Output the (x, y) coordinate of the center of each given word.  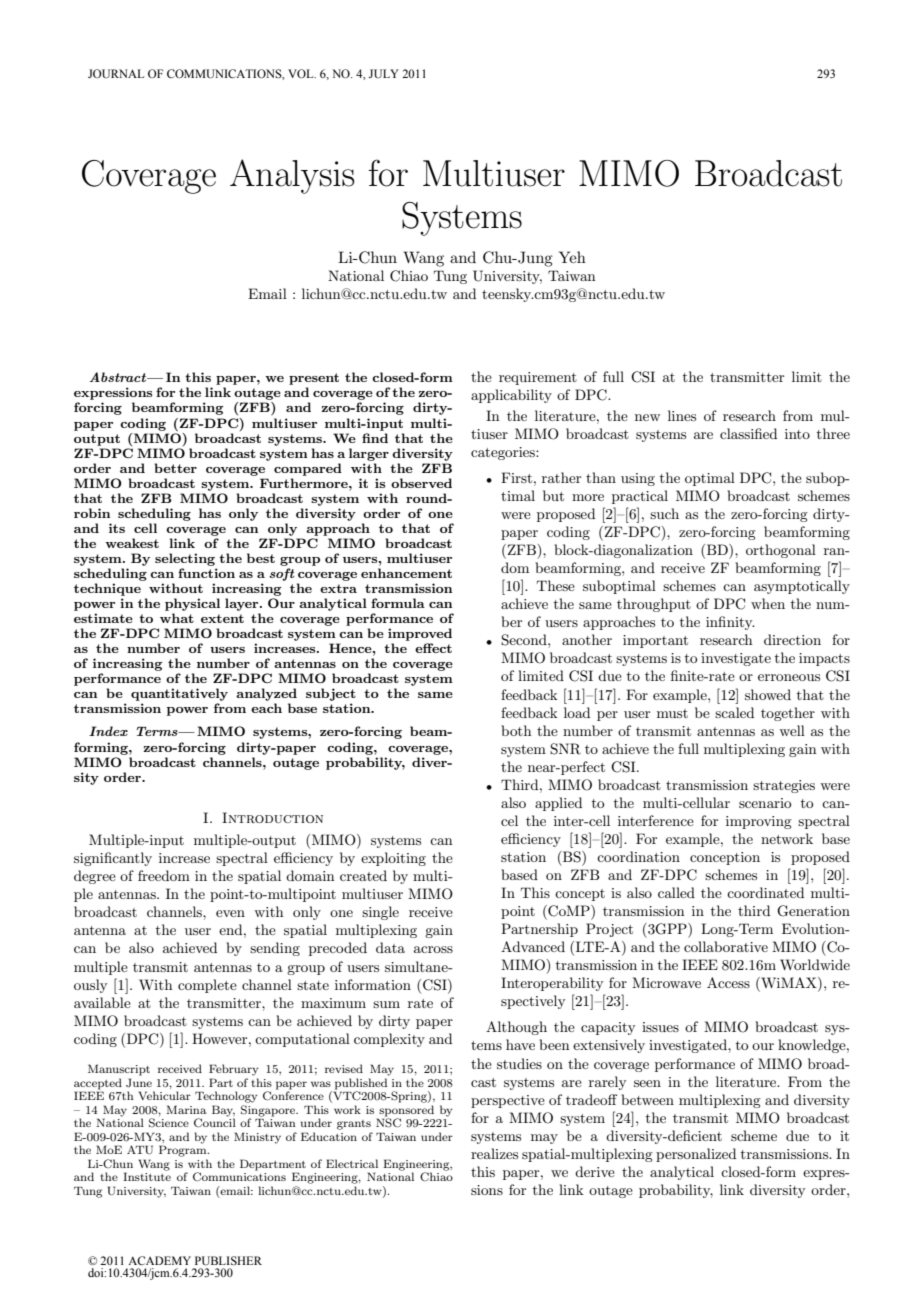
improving (759, 822)
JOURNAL (116, 73)
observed (421, 483)
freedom (164, 875)
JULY (384, 73)
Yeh (572, 257)
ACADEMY (159, 1260)
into (797, 434)
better (175, 468)
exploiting (393, 859)
